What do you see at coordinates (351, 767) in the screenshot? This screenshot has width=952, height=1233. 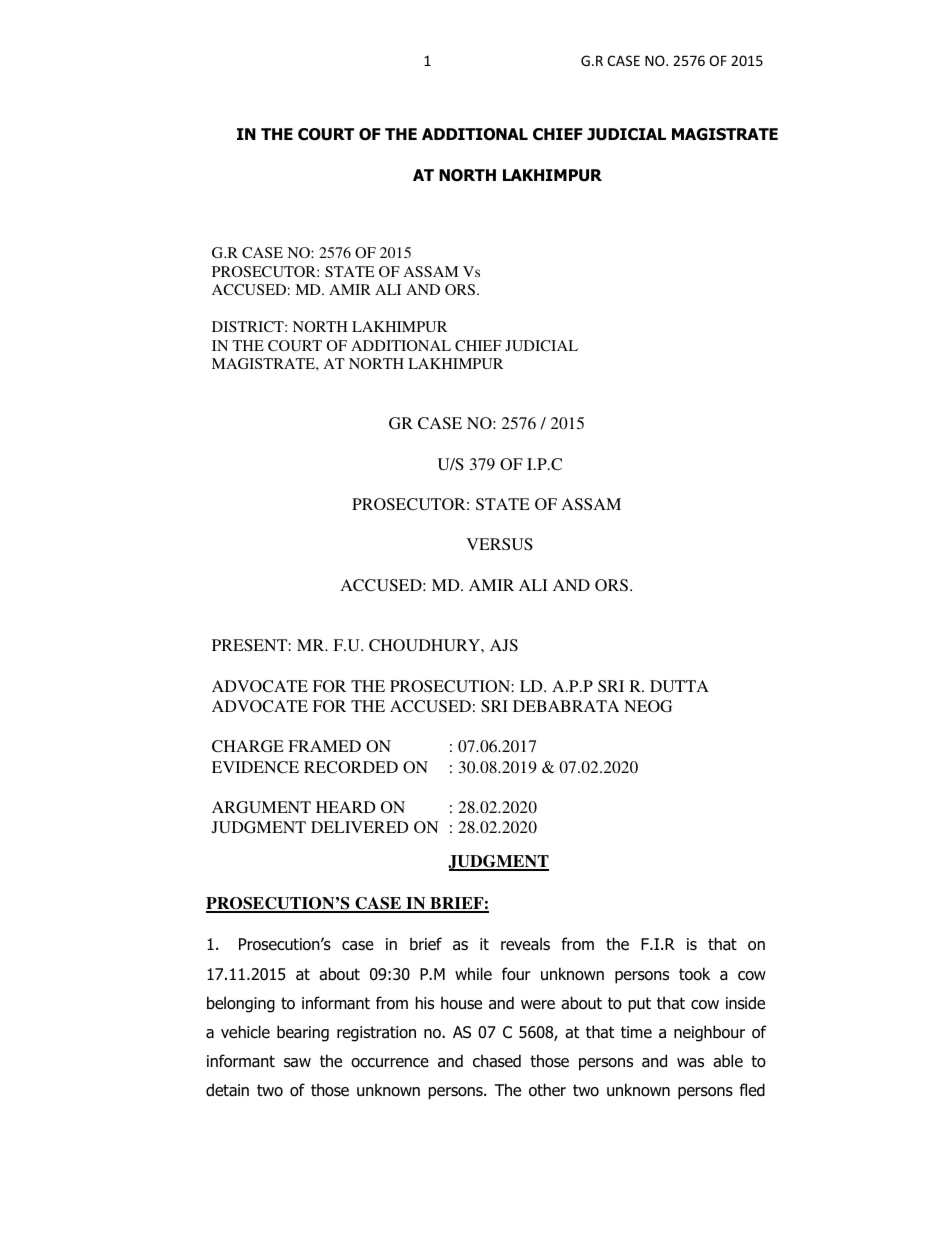 I see `RECORDED` at bounding box center [351, 767].
